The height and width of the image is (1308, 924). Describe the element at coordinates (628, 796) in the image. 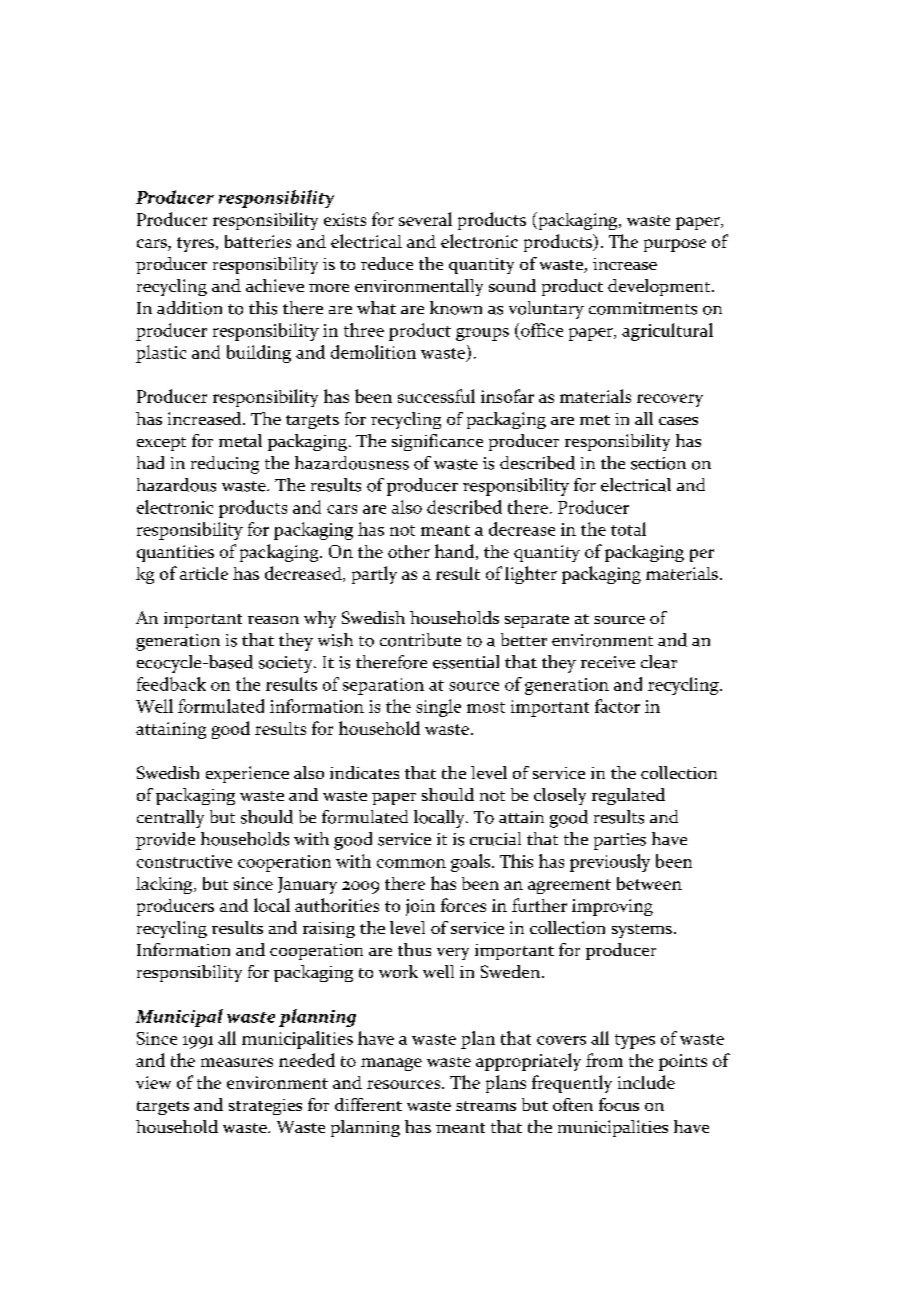

I see `regulated` at that location.
